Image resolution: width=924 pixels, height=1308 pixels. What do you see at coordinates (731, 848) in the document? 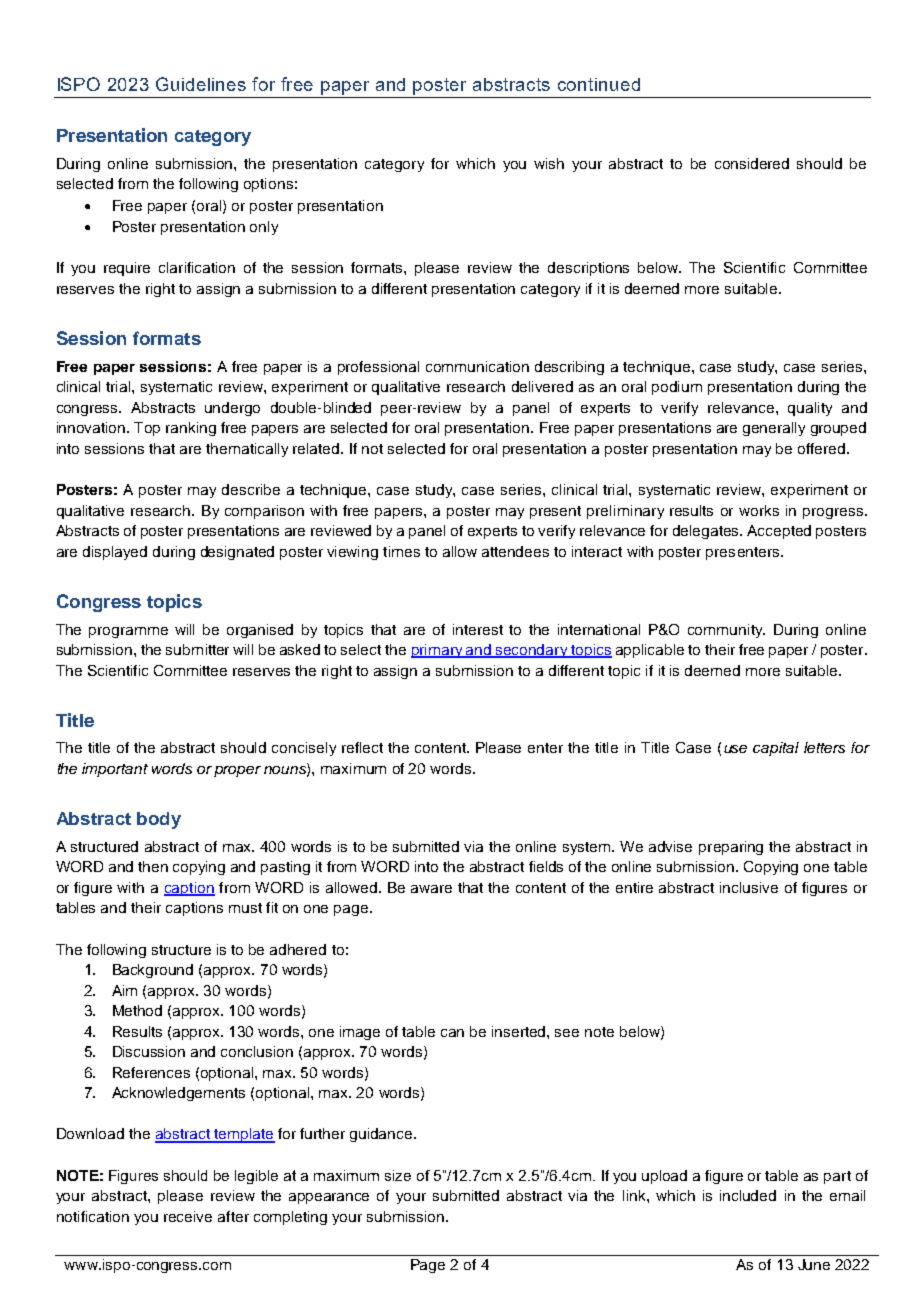
I see `preparing` at bounding box center [731, 848].
